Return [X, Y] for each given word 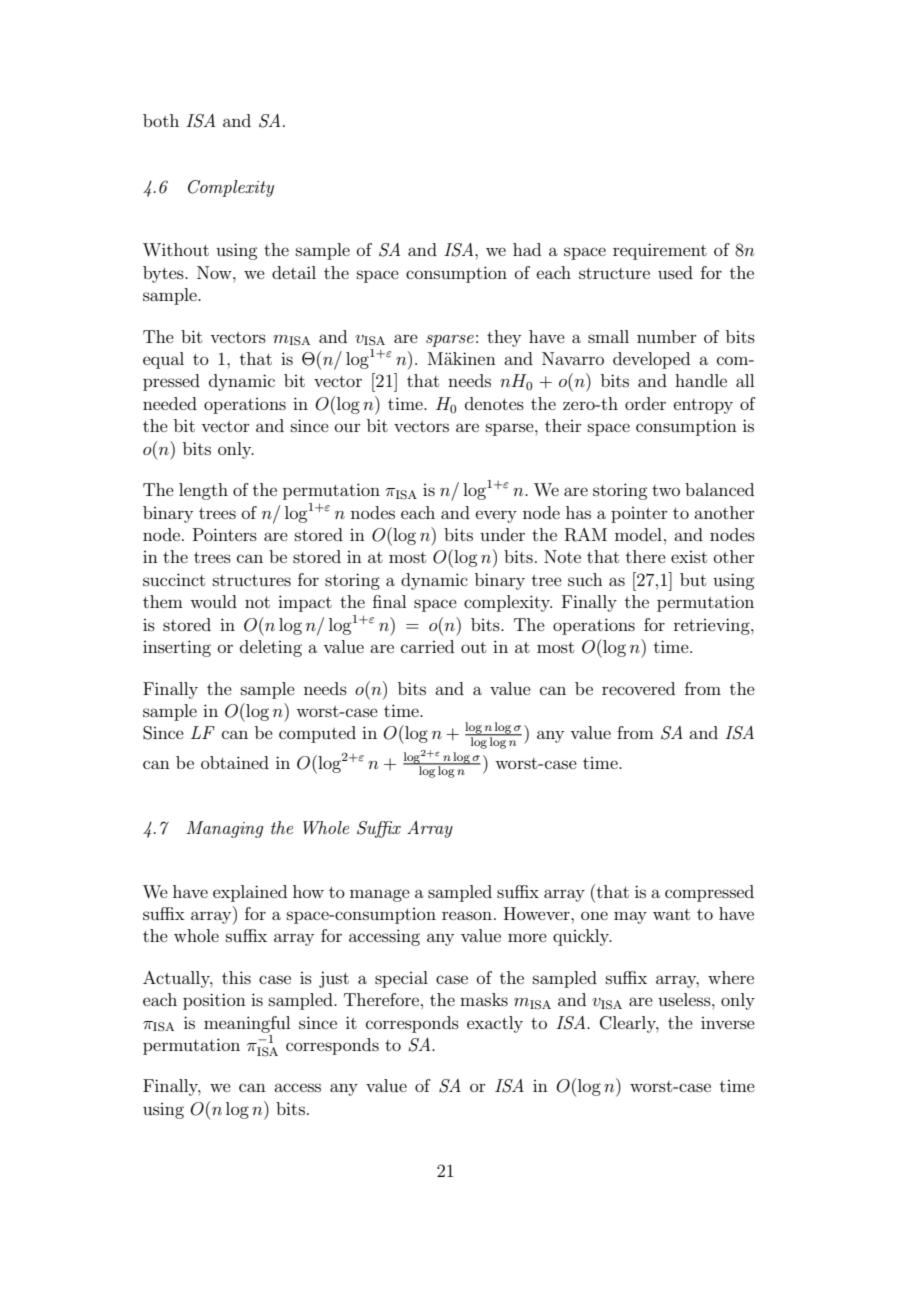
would [213, 601]
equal [163, 360]
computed [317, 734]
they [504, 338]
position [214, 1001]
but [693, 579]
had [527, 249]
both [161, 120]
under [502, 534]
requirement [660, 251]
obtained [235, 762]
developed [651, 360]
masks [484, 999]
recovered [638, 688]
